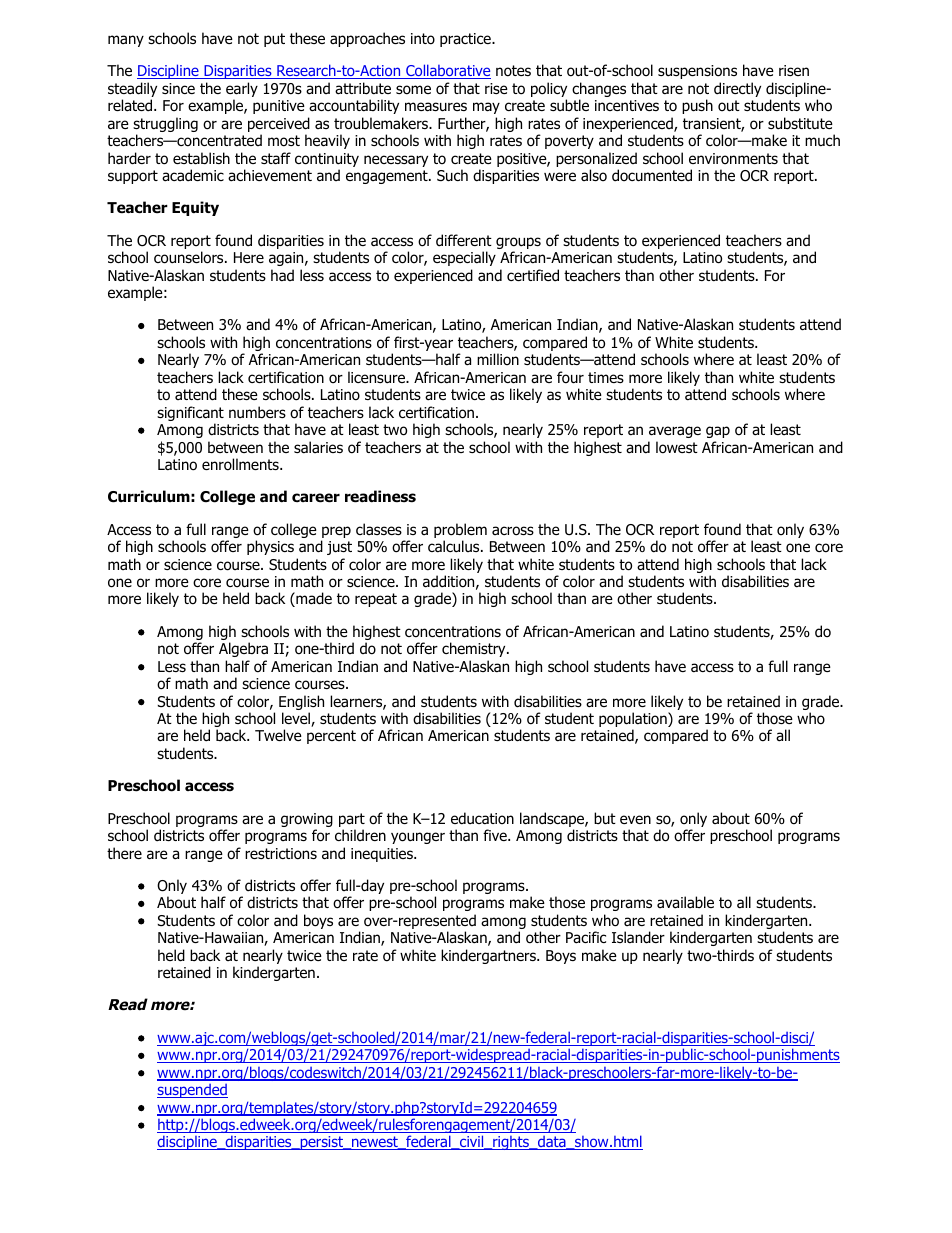 The height and width of the screenshot is (1233, 952). I want to click on physics, so click(270, 547).
